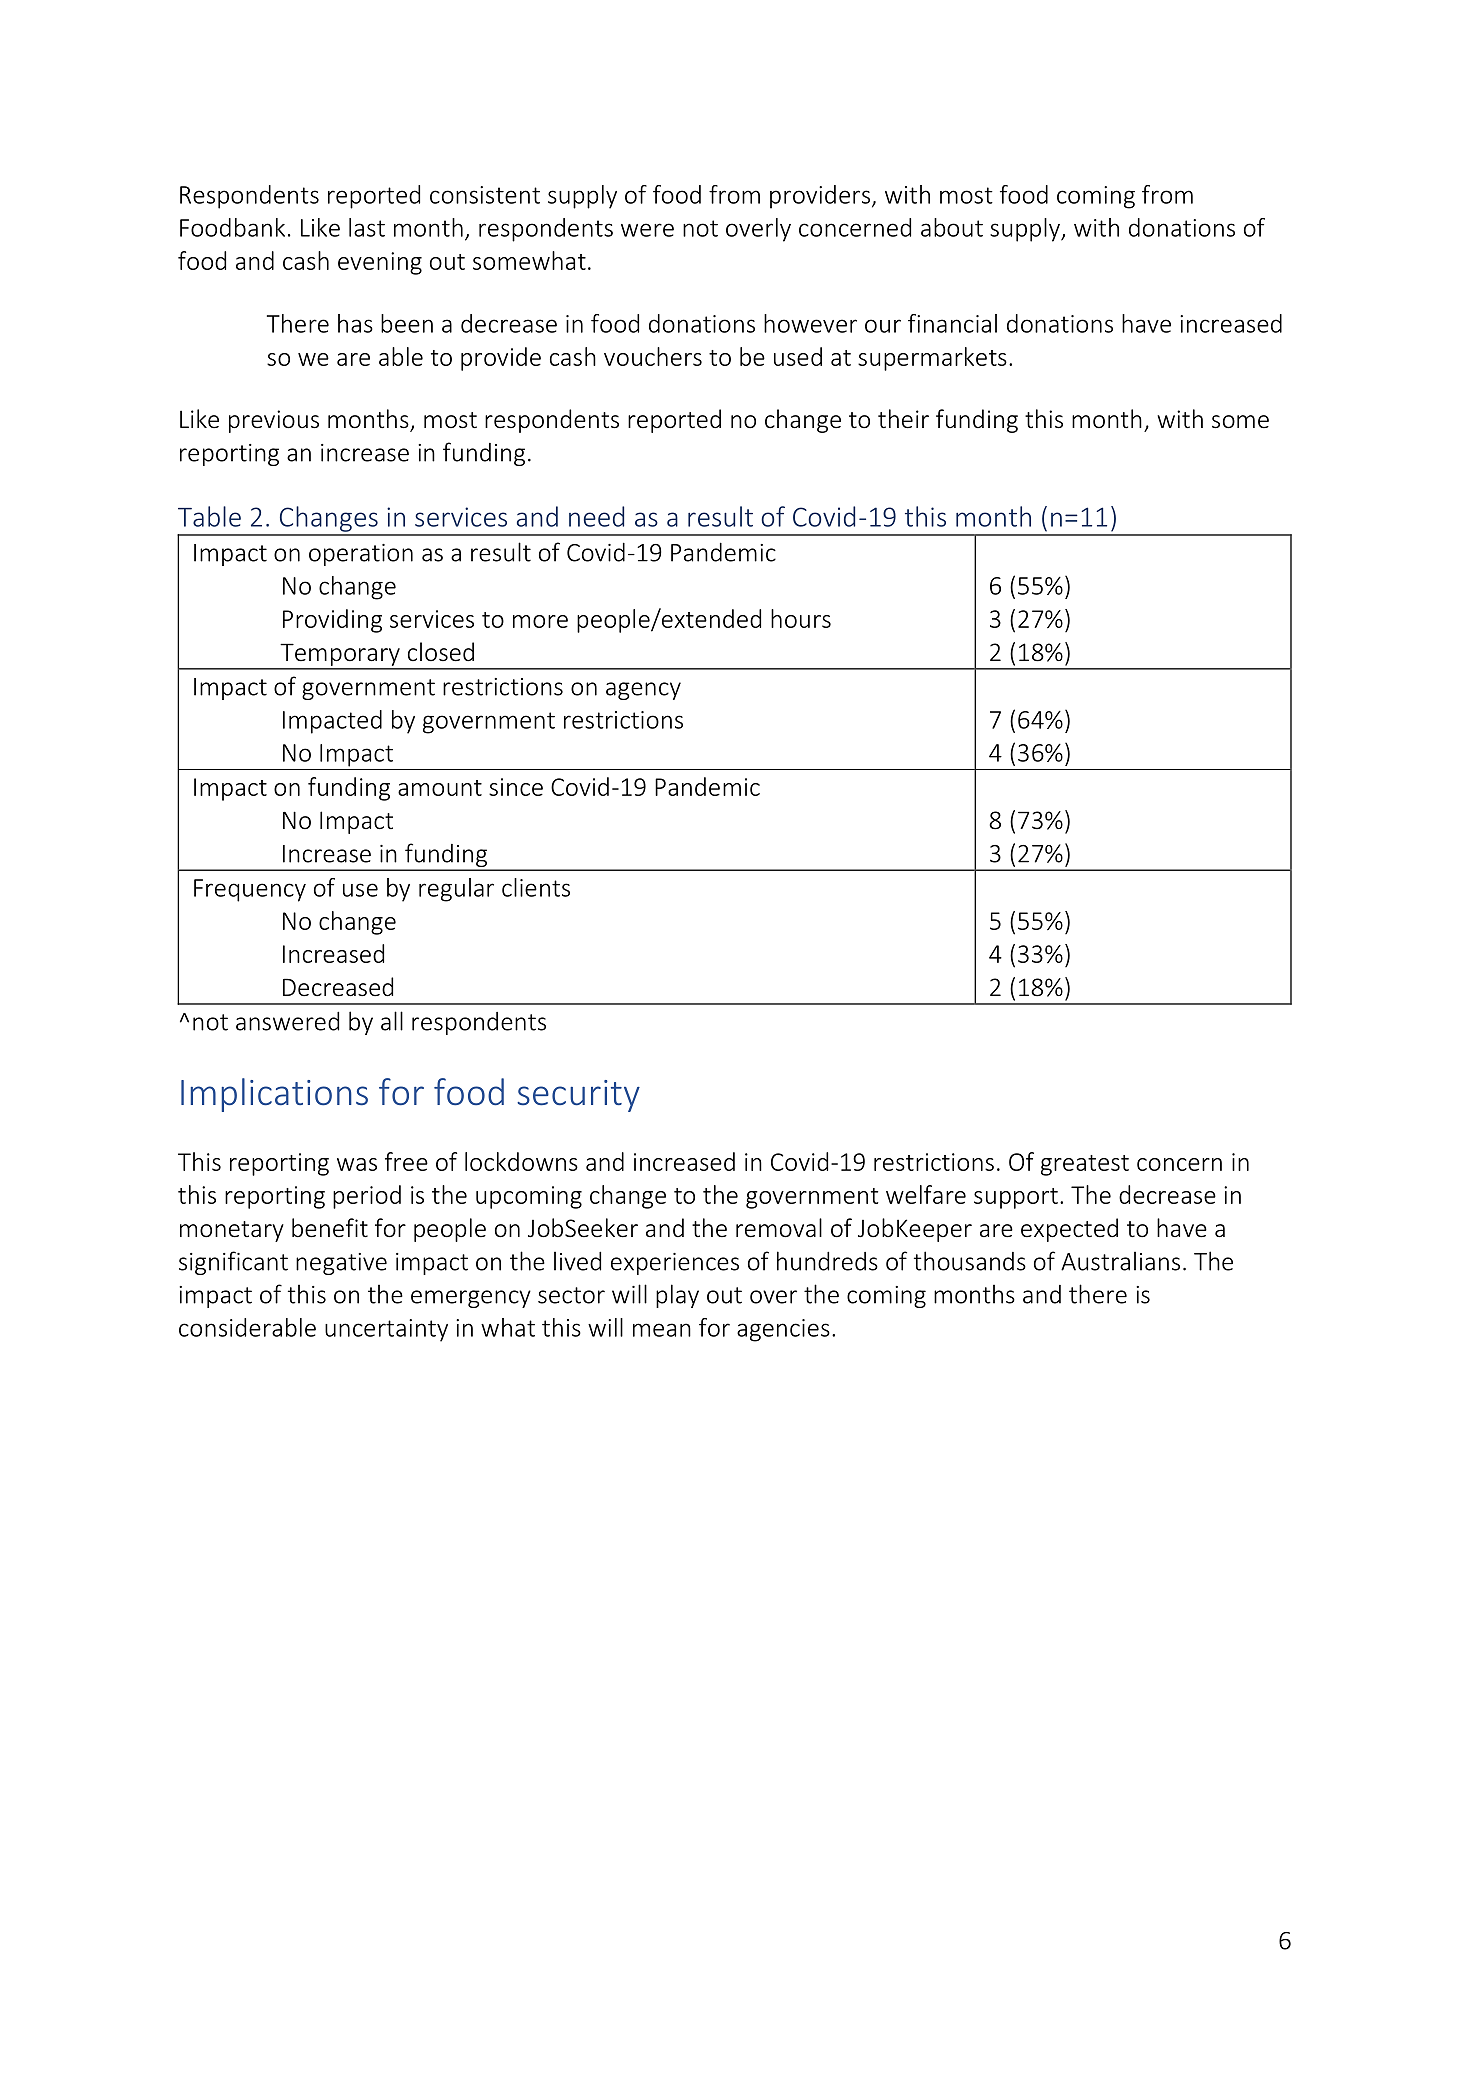  Describe the element at coordinates (440, 788) in the document. I see `amount` at that location.
